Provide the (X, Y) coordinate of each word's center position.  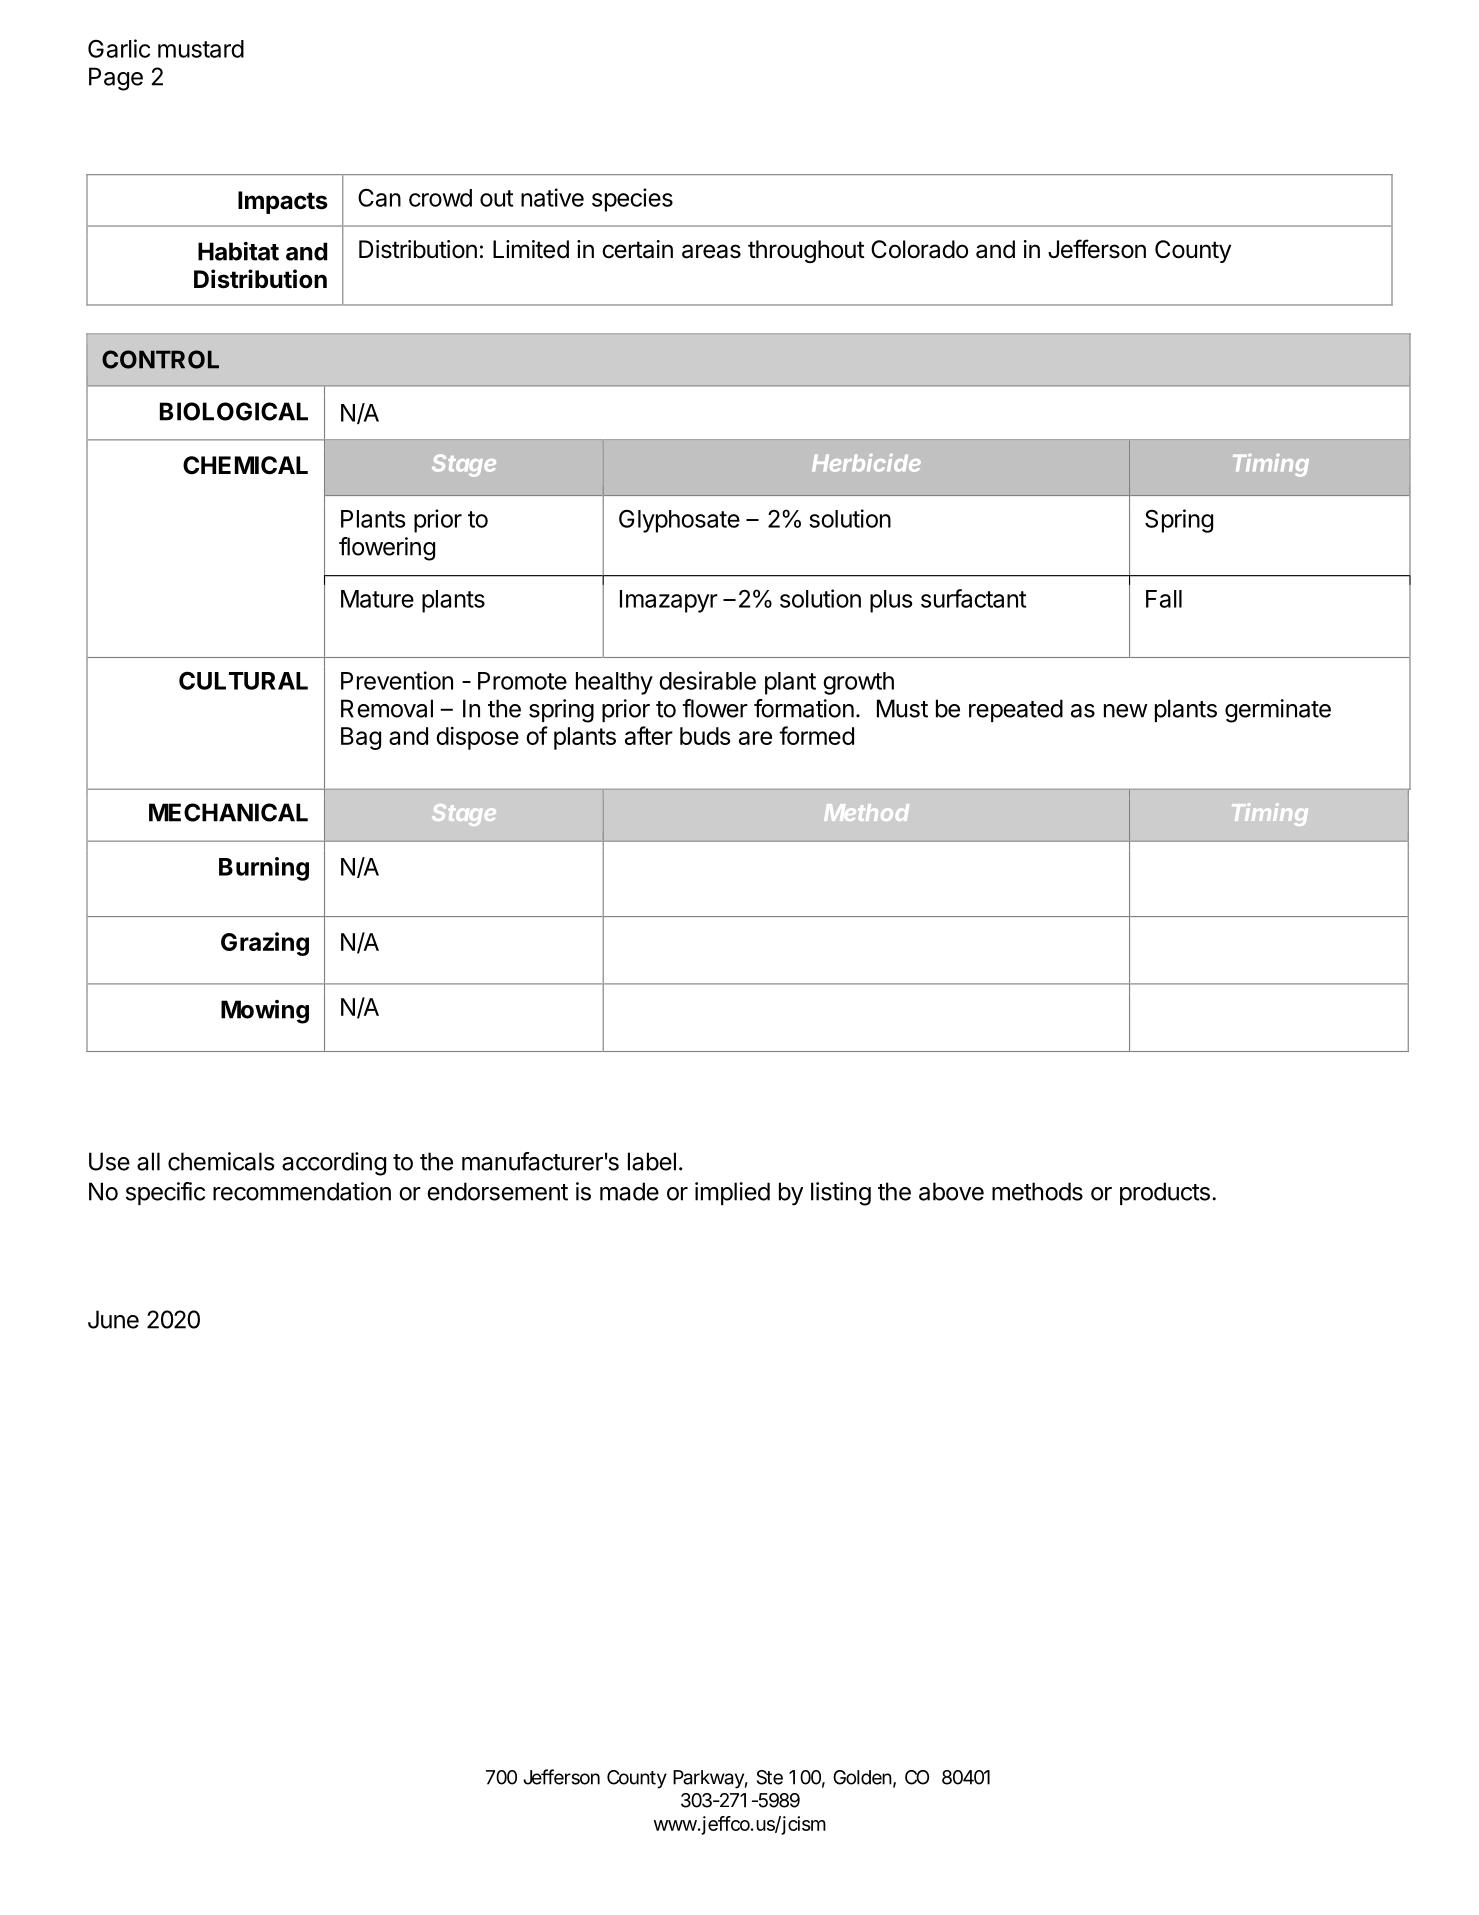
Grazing (265, 944)
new (1126, 711)
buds (705, 736)
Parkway (710, 1779)
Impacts (283, 202)
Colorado (919, 249)
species (632, 200)
